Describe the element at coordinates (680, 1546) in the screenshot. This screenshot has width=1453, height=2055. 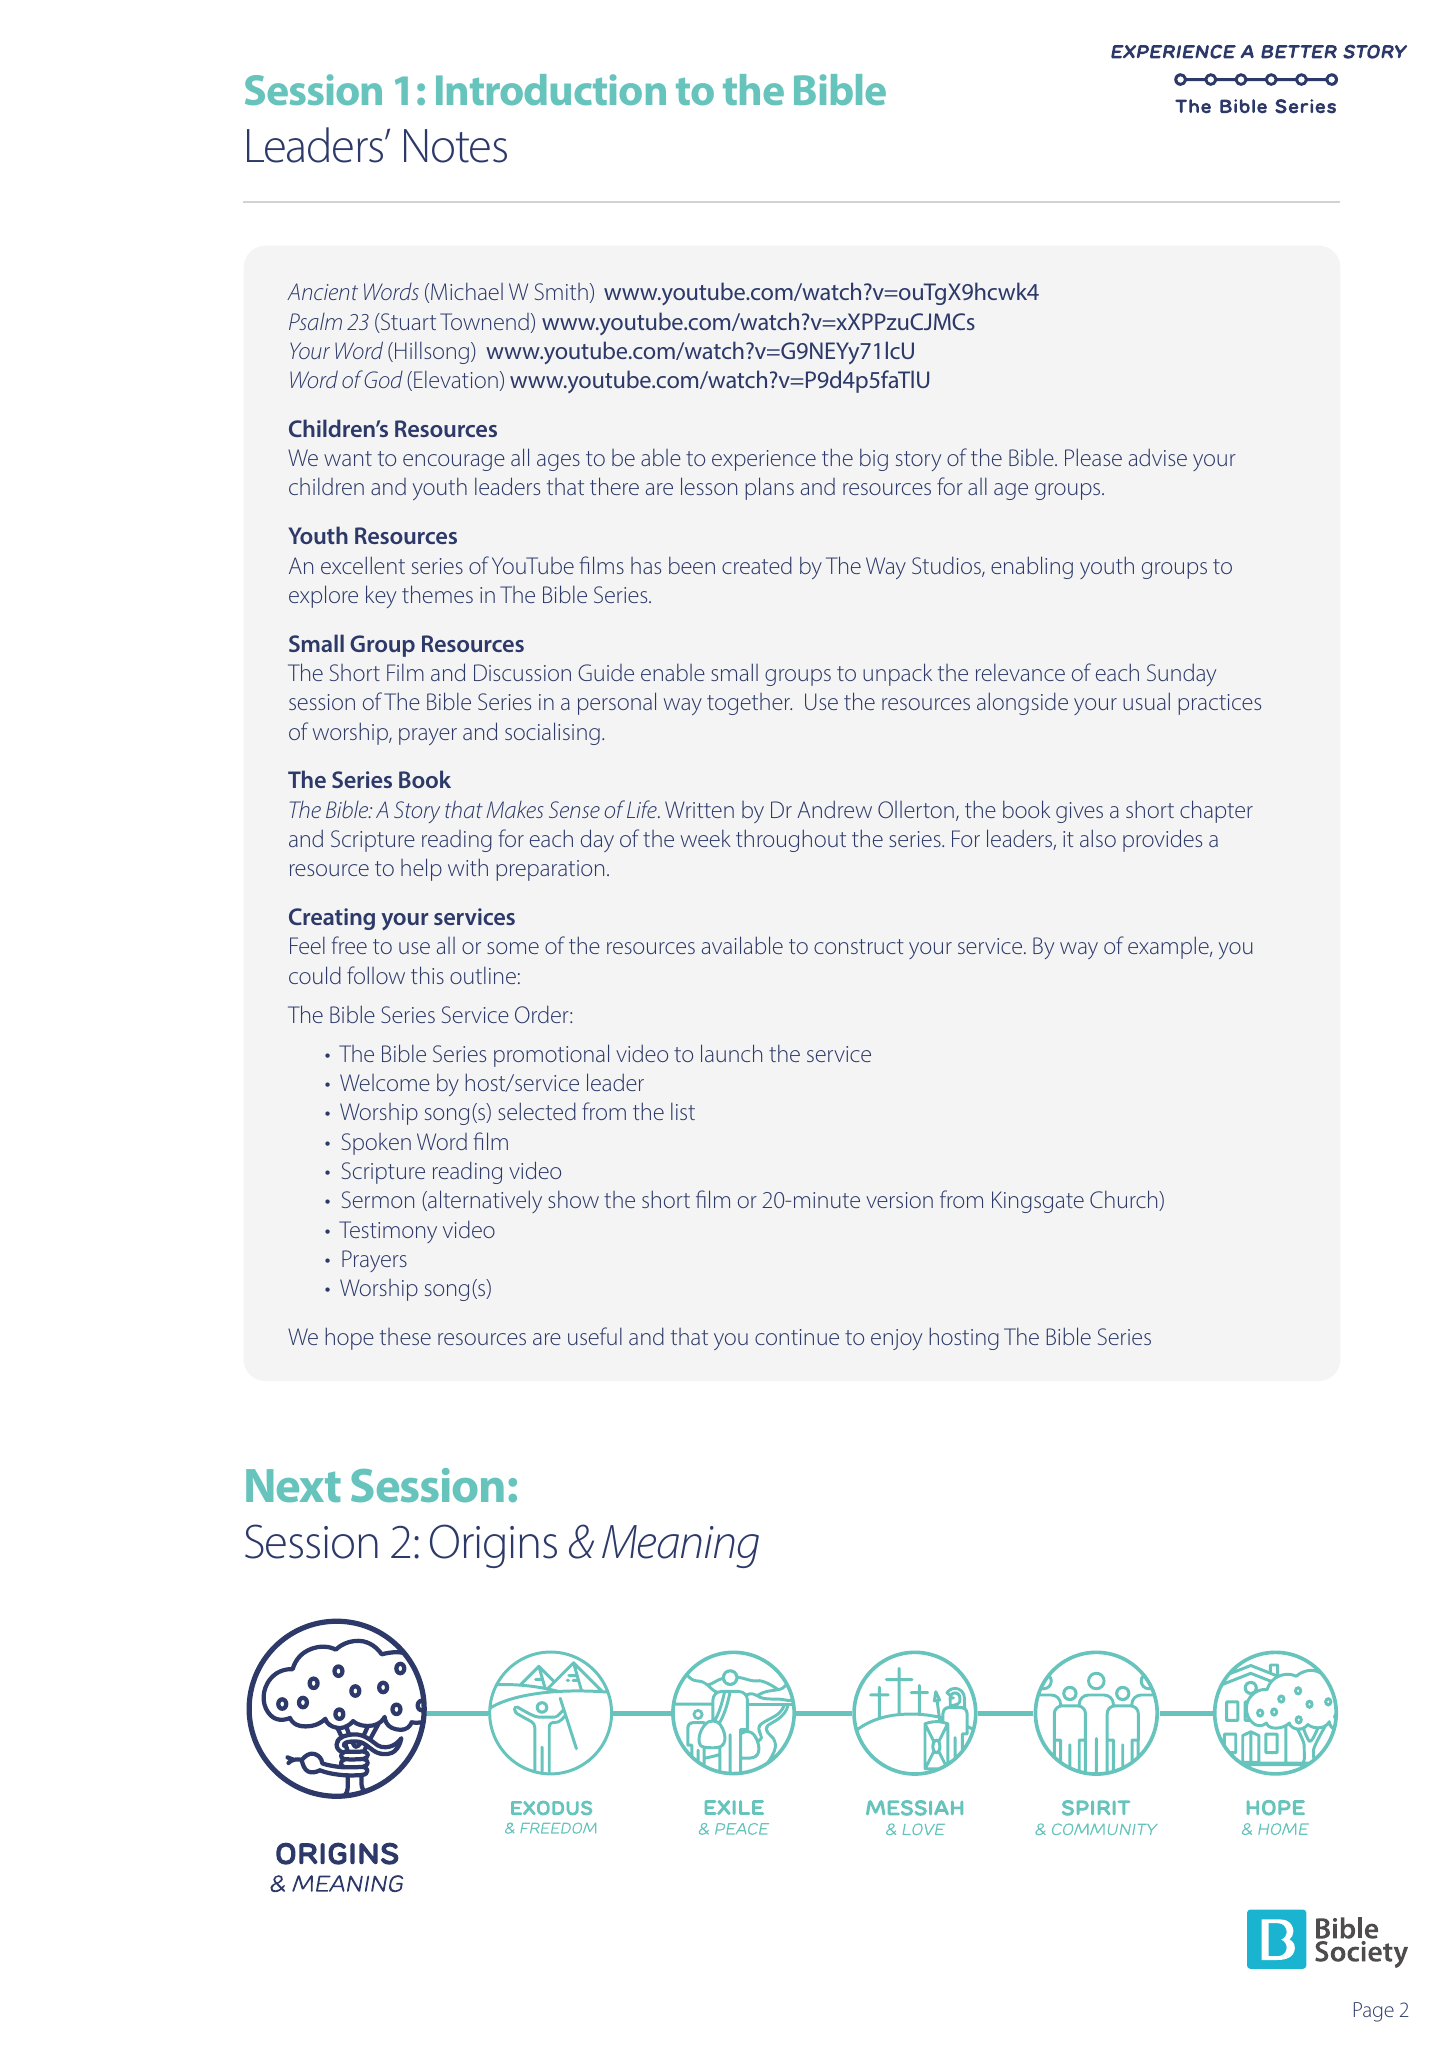
I see `Meaning` at that location.
